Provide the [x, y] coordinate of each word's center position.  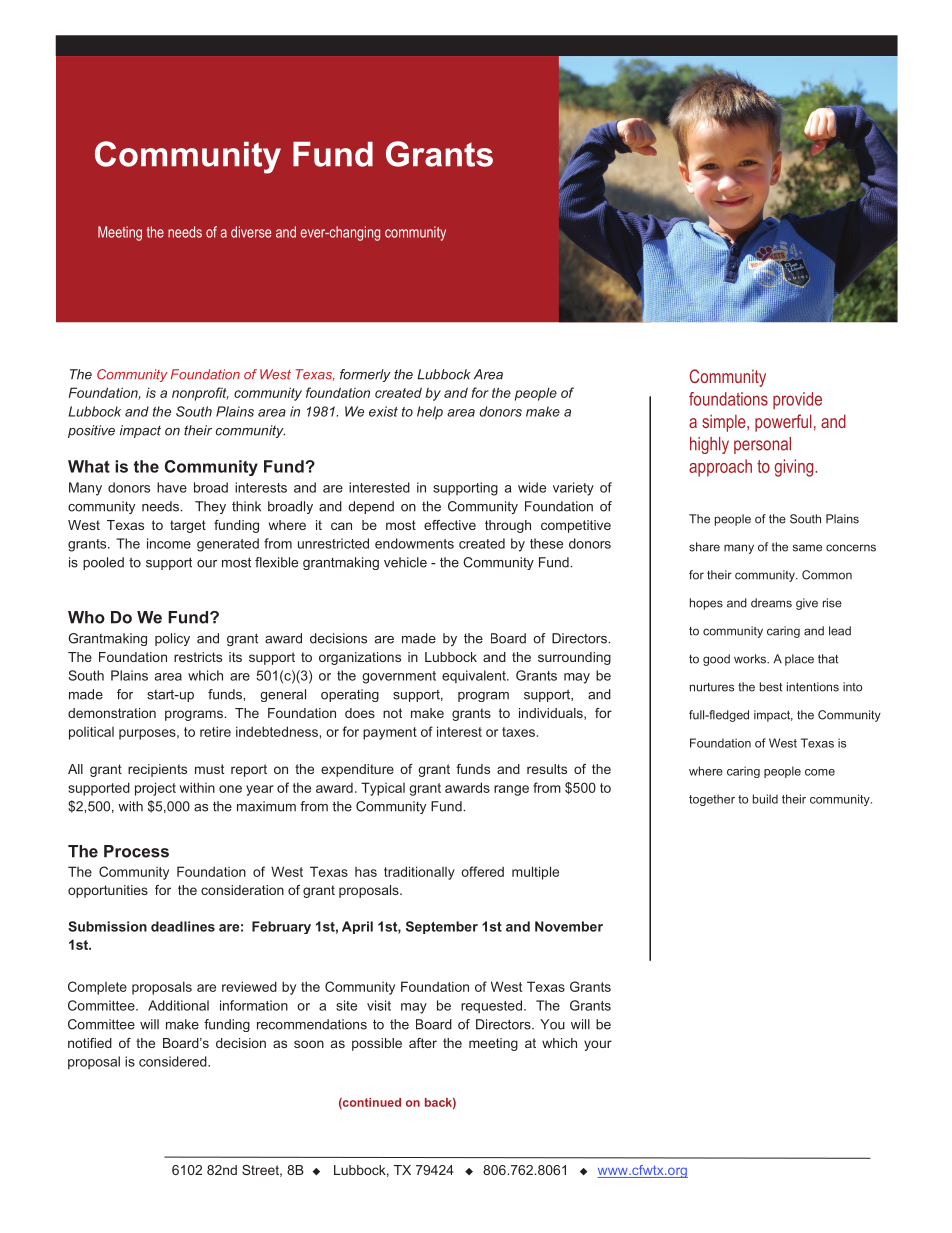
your [598, 1045]
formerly [365, 375]
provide [797, 400]
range [511, 790]
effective [450, 525]
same [807, 548]
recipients [157, 770]
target [188, 526]
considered [174, 1061]
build [765, 799]
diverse [251, 232]
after [423, 1043]
